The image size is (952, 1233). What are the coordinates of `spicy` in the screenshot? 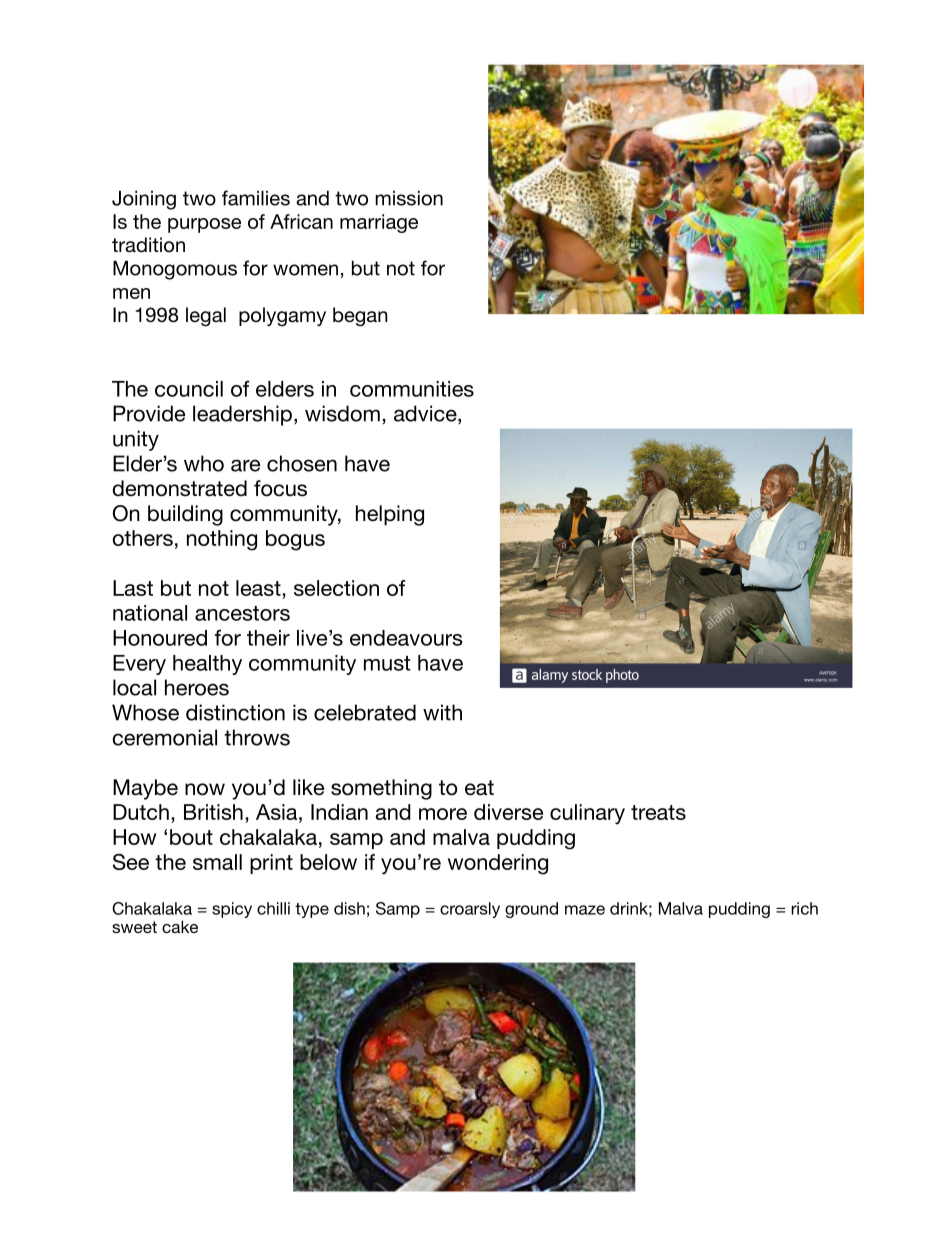 It's located at (232, 910).
